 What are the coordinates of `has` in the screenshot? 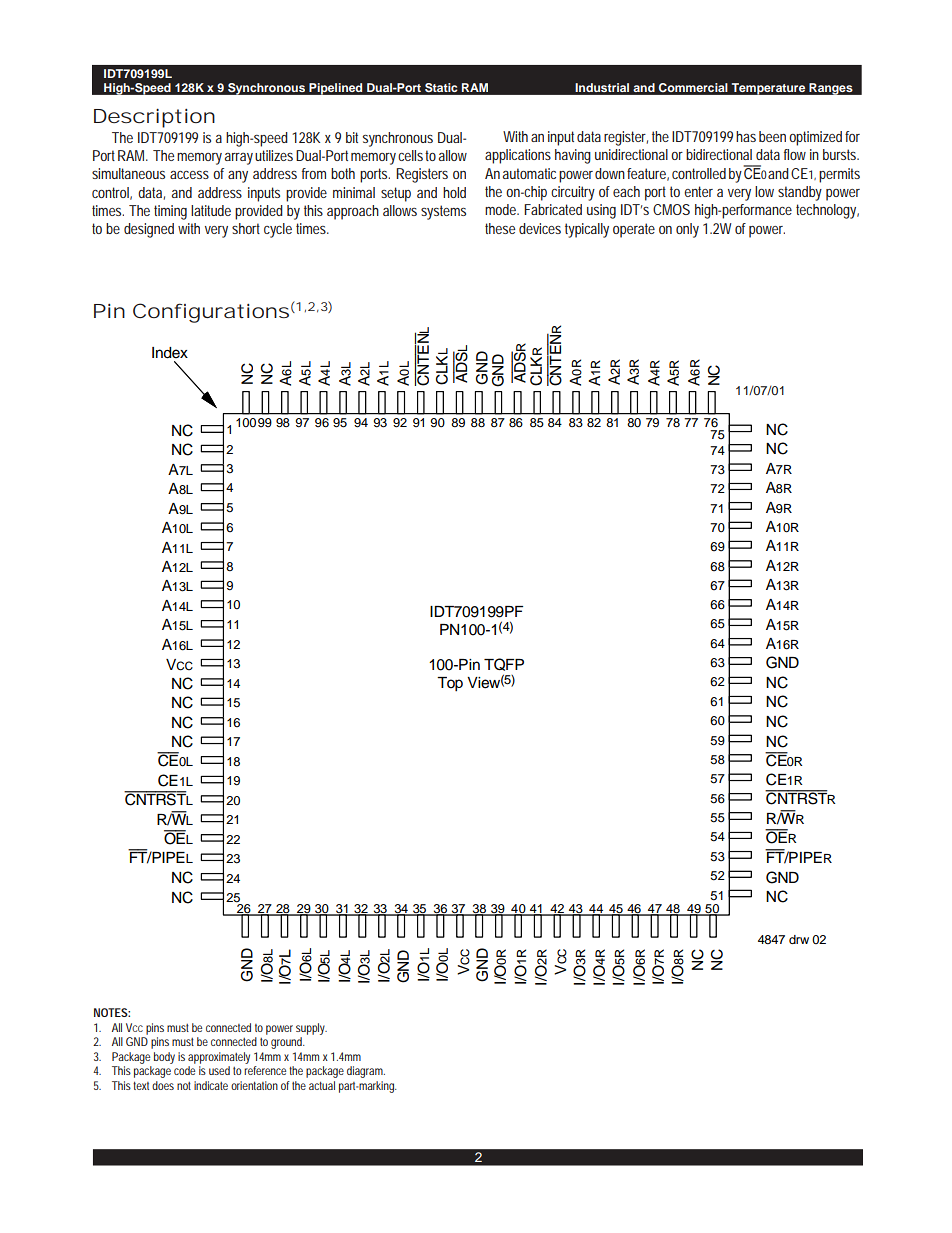 It's located at (746, 136).
